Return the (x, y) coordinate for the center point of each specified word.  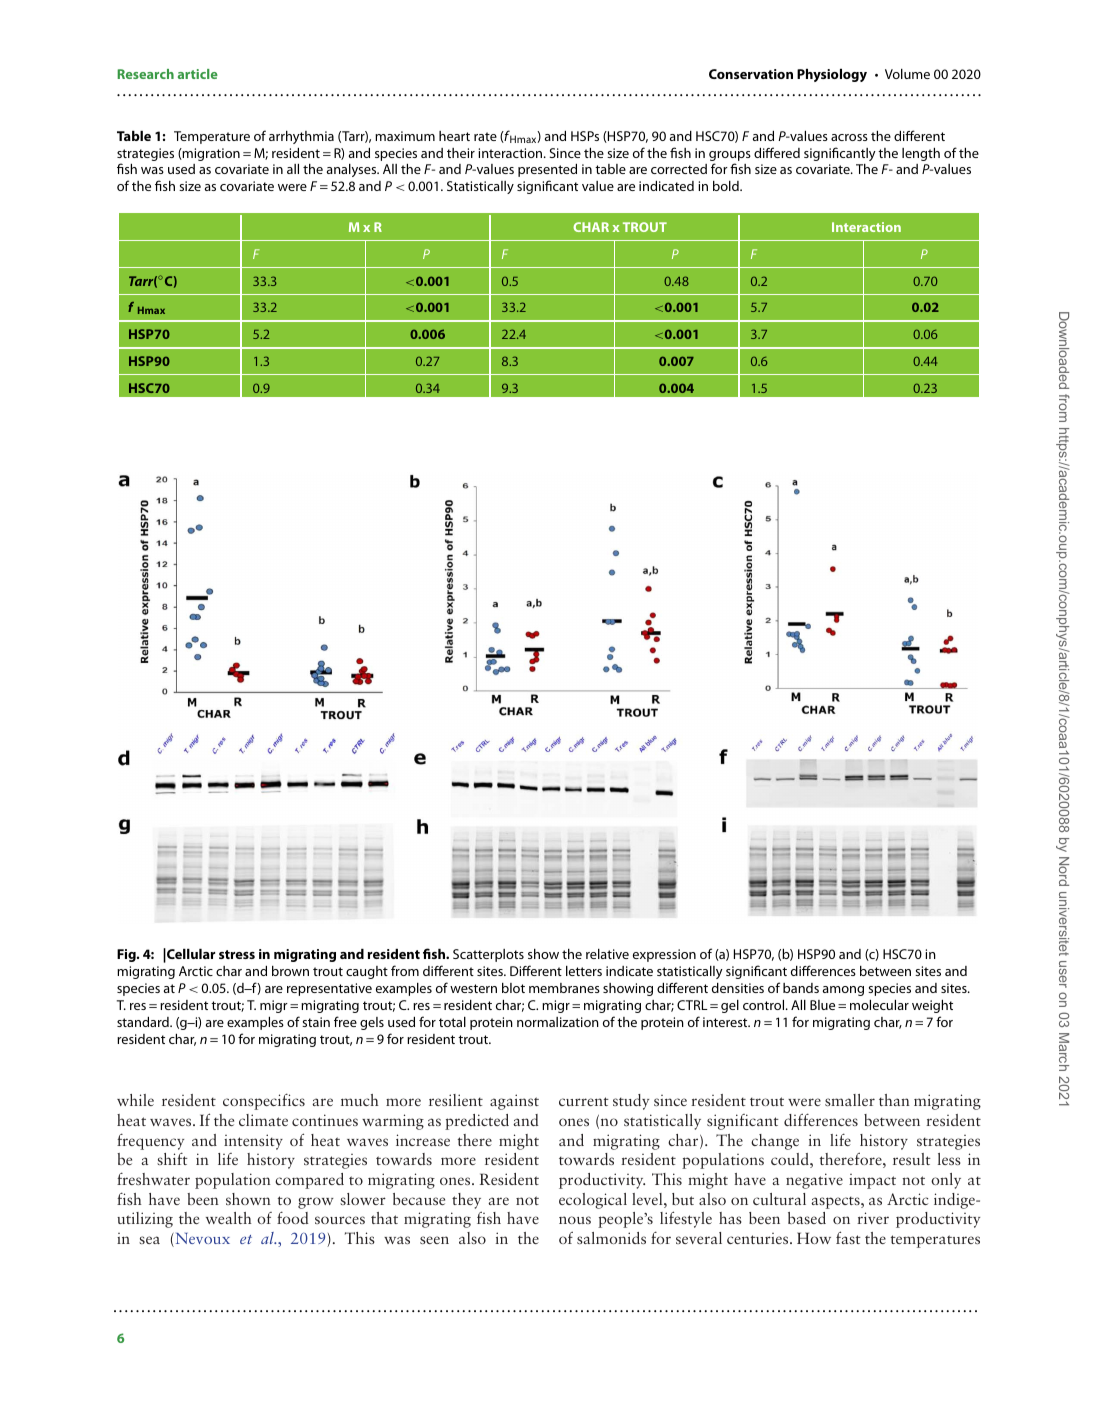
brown (290, 971)
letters (584, 971)
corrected (679, 169)
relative (607, 954)
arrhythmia (301, 137)
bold (727, 186)
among (843, 991)
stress (237, 954)
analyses (353, 170)
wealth (229, 1218)
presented (547, 170)
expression (664, 955)
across (849, 137)
